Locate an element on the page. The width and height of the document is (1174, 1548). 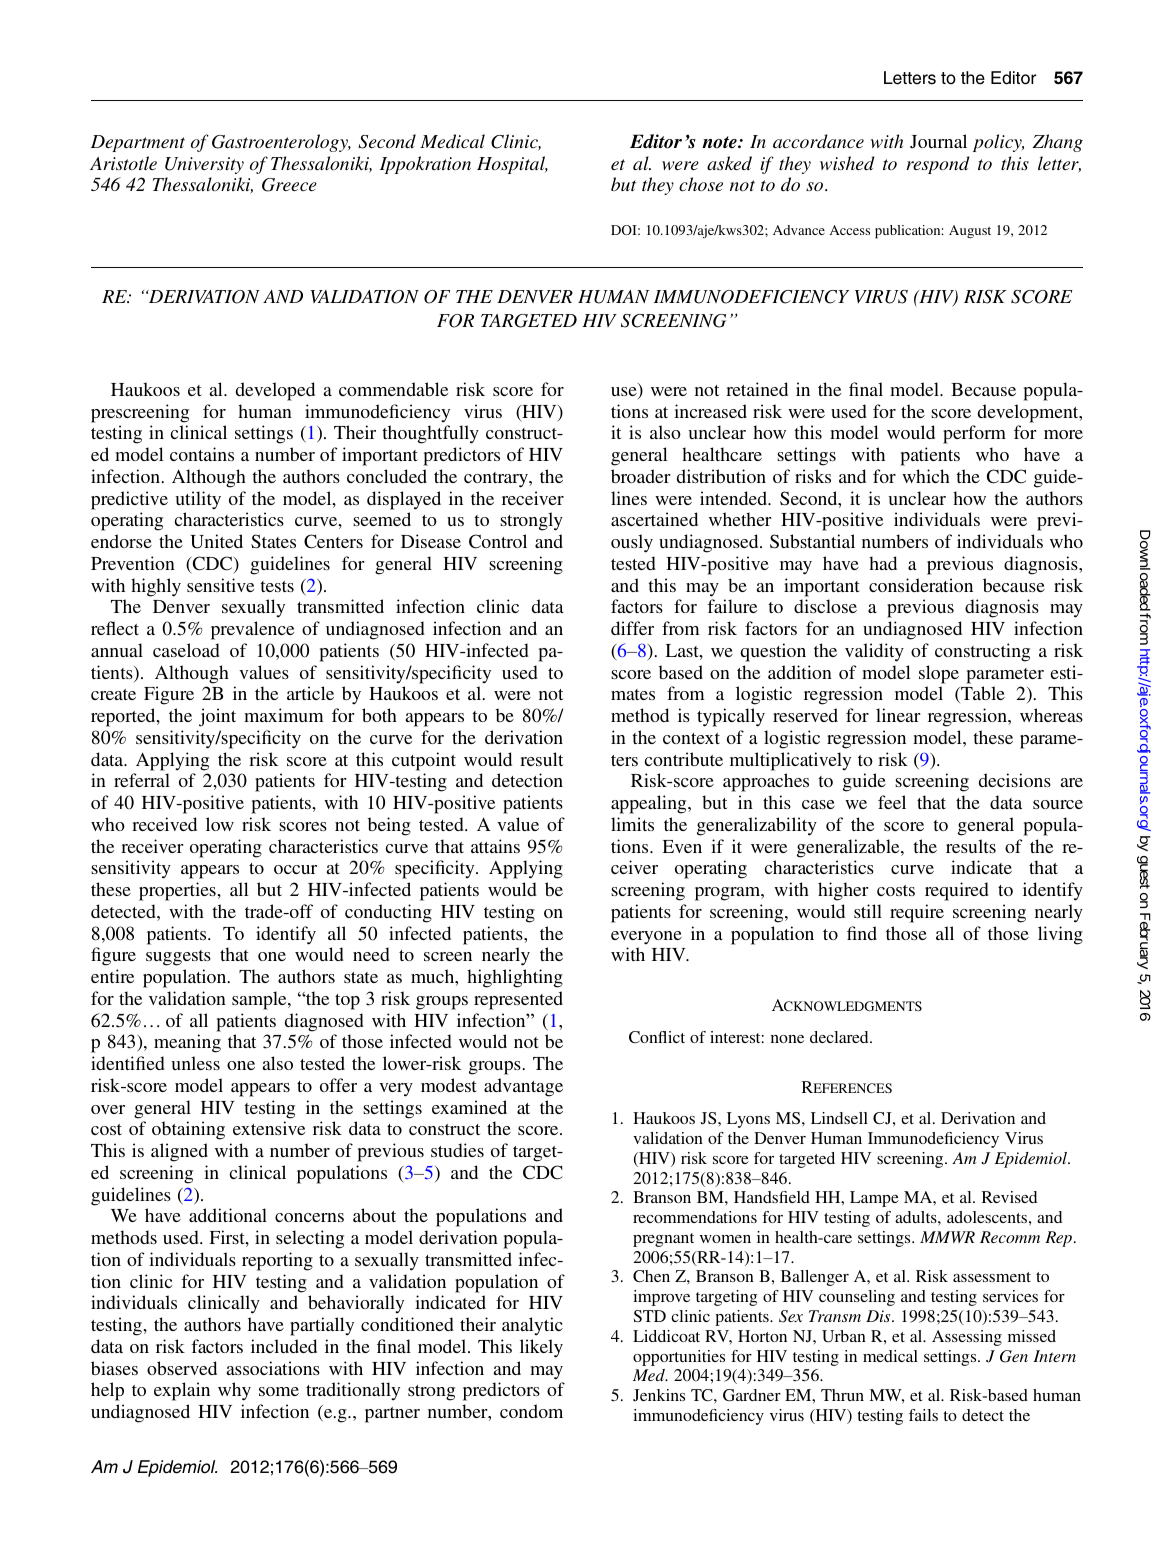
decisions is located at coordinates (1015, 780).
